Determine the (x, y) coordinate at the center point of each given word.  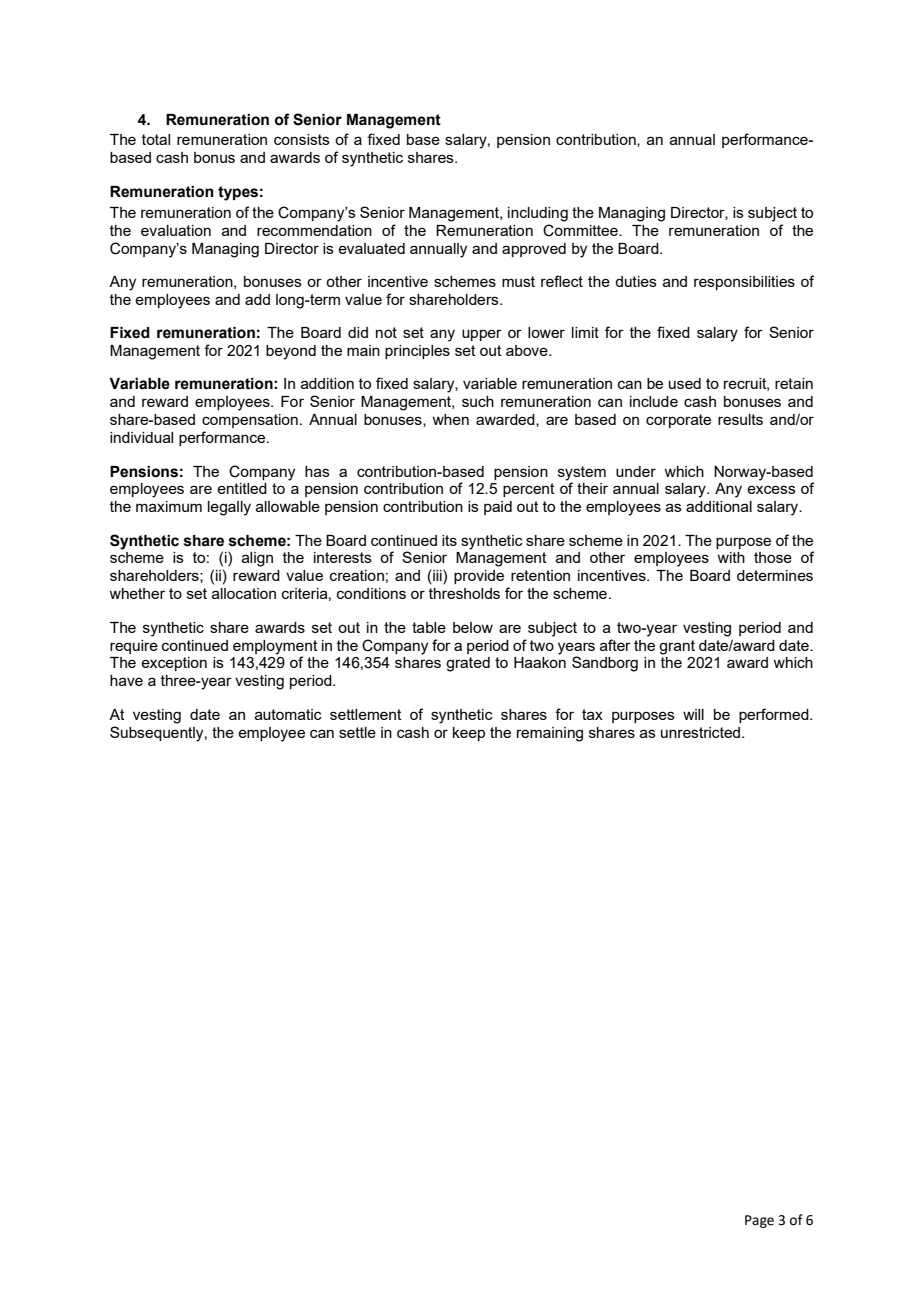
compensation (250, 421)
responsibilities (744, 283)
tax (592, 714)
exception (174, 664)
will (693, 714)
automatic (288, 714)
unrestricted (702, 732)
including (538, 214)
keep (469, 734)
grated (468, 664)
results (740, 419)
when (450, 419)
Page (759, 1221)
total (156, 139)
